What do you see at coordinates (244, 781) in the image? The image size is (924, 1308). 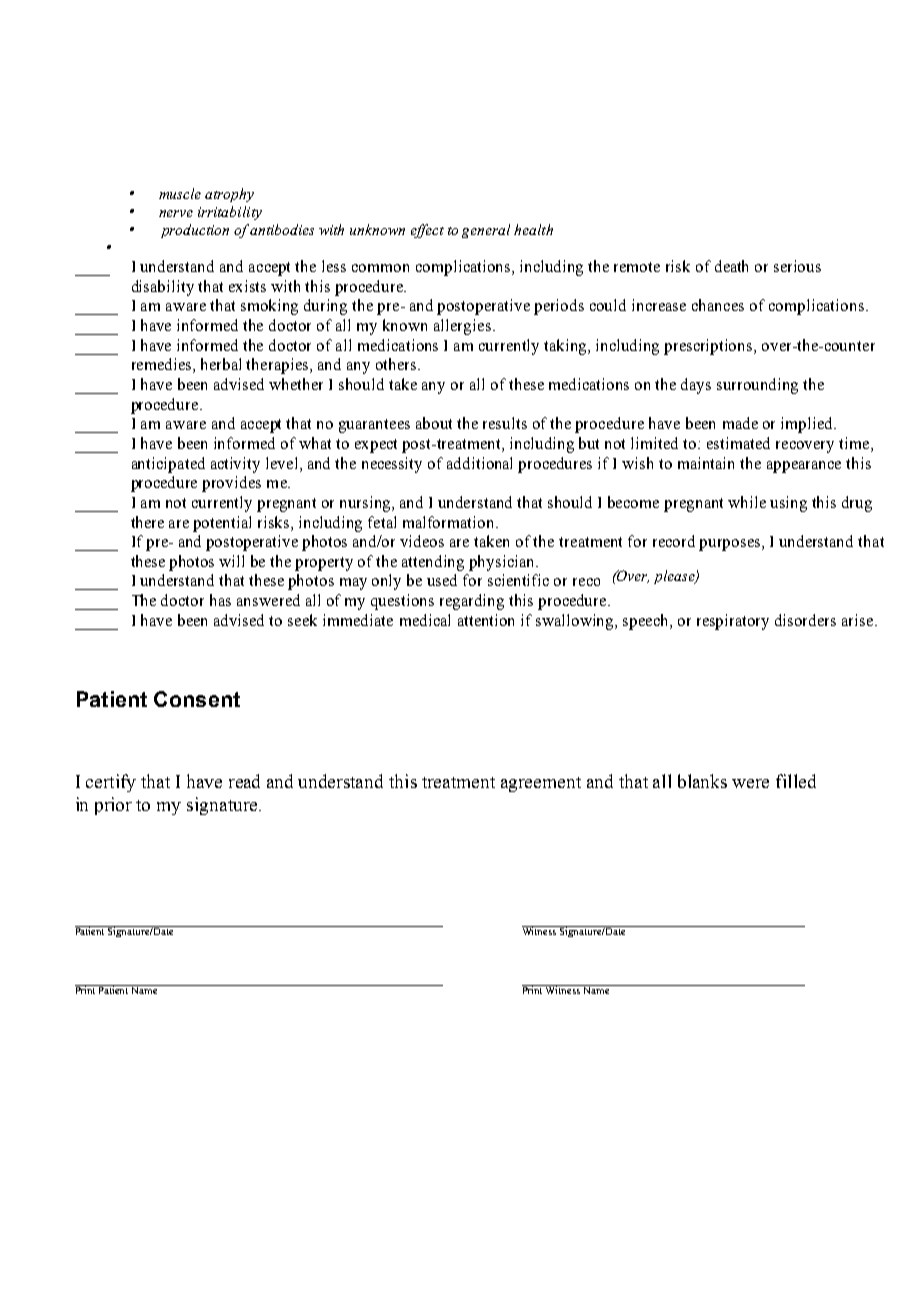 I see `read` at bounding box center [244, 781].
